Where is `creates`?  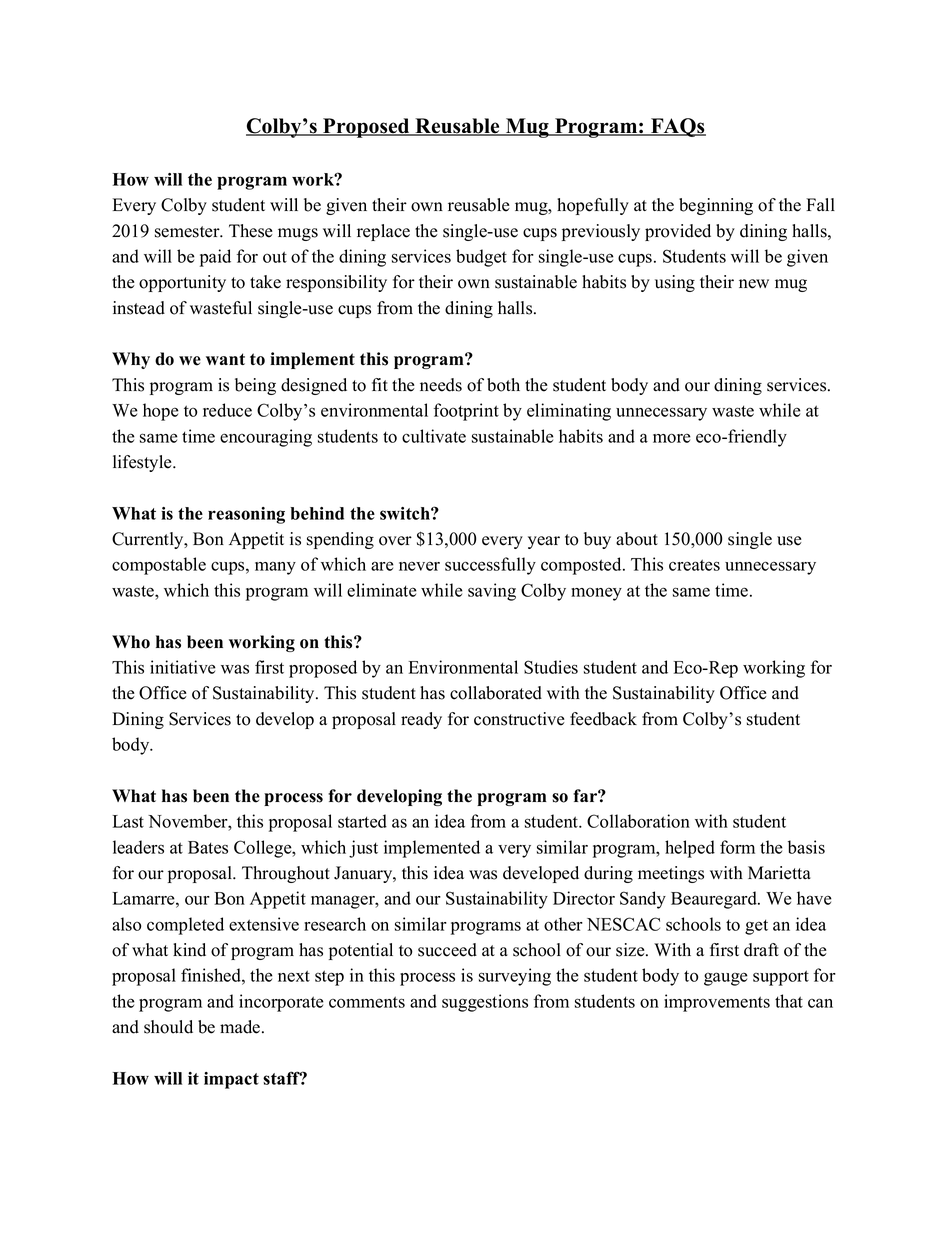
creates is located at coordinates (694, 565).
